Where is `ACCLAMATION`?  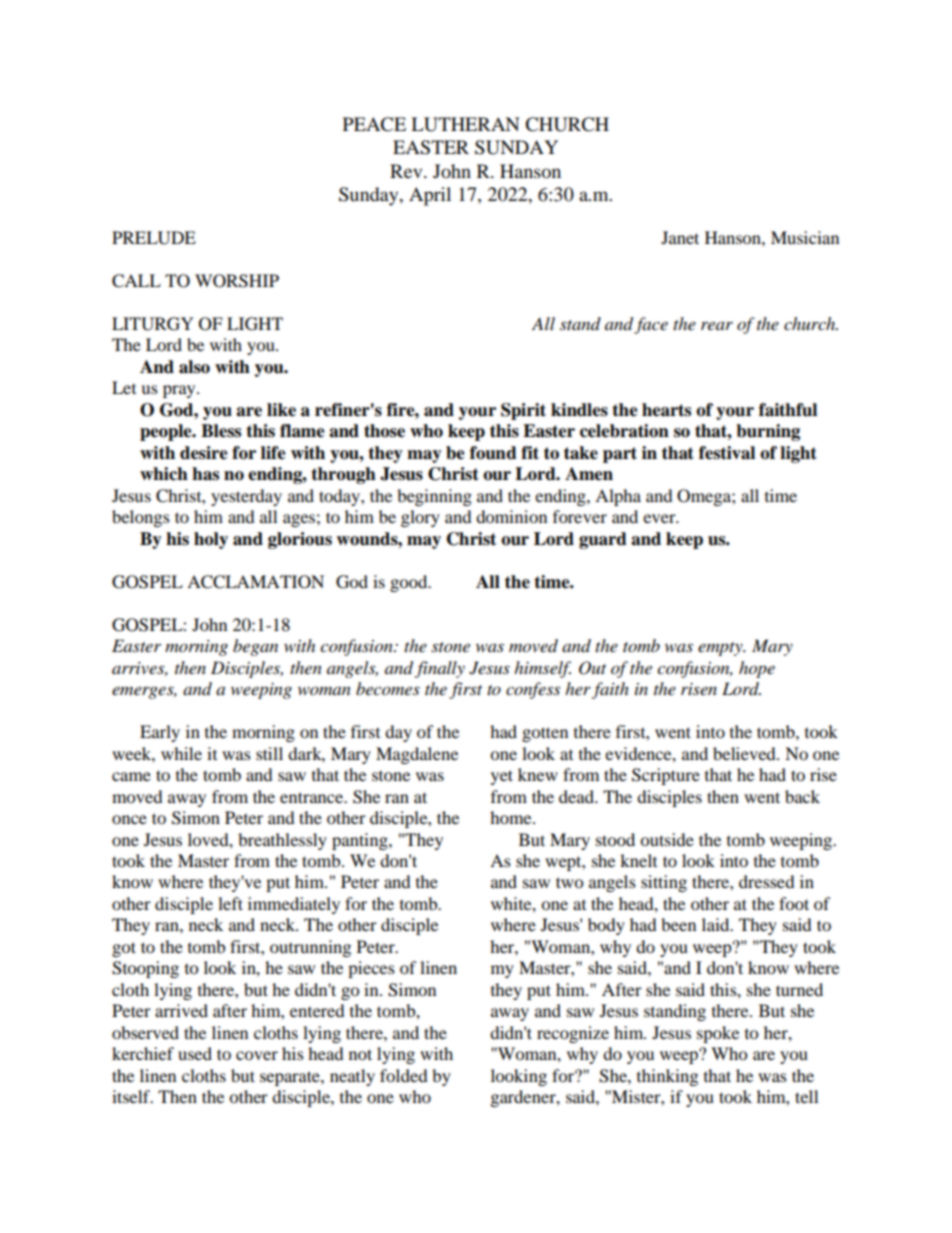
ACCLAMATION is located at coordinates (255, 582).
